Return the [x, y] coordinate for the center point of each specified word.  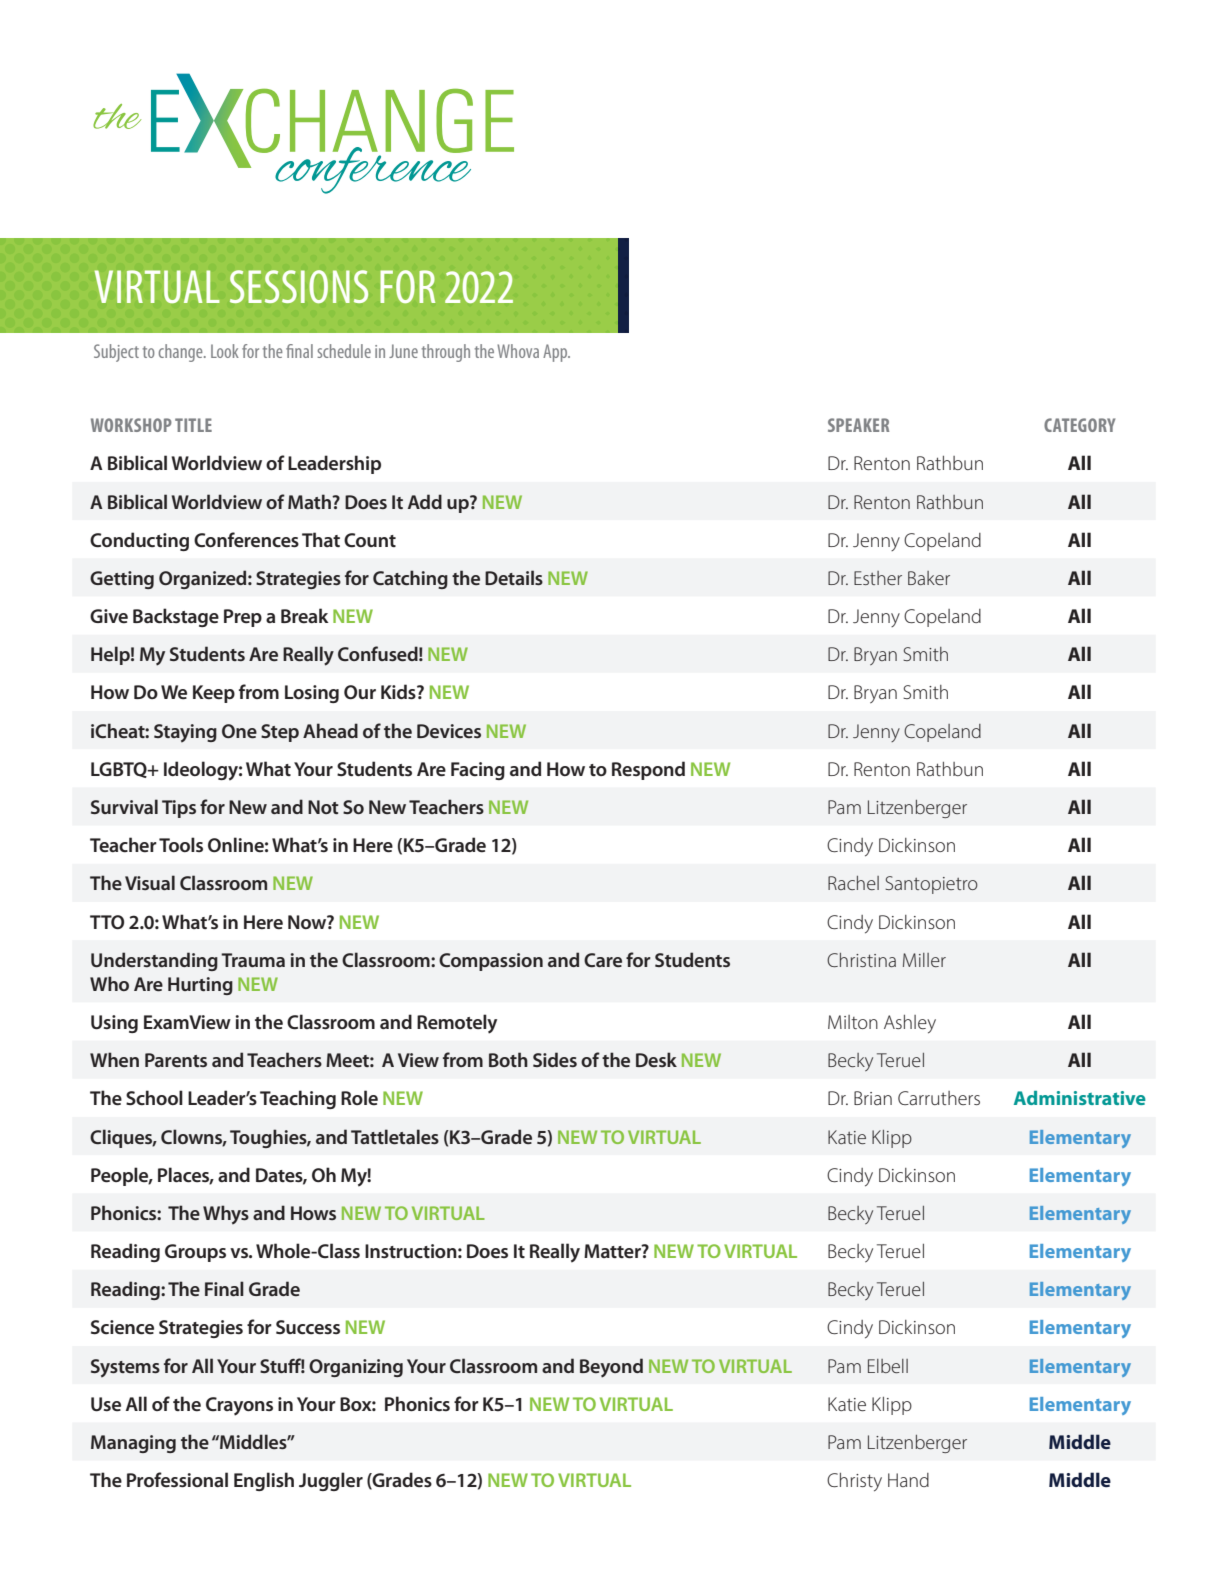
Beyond [611, 1368]
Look [225, 351]
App [556, 353]
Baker [929, 578]
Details [514, 577]
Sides [555, 1059]
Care [603, 960]
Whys [226, 1215]
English [264, 1481]
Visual [150, 882]
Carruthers [939, 1098]
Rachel [853, 883]
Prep [243, 618]
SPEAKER [858, 425]
